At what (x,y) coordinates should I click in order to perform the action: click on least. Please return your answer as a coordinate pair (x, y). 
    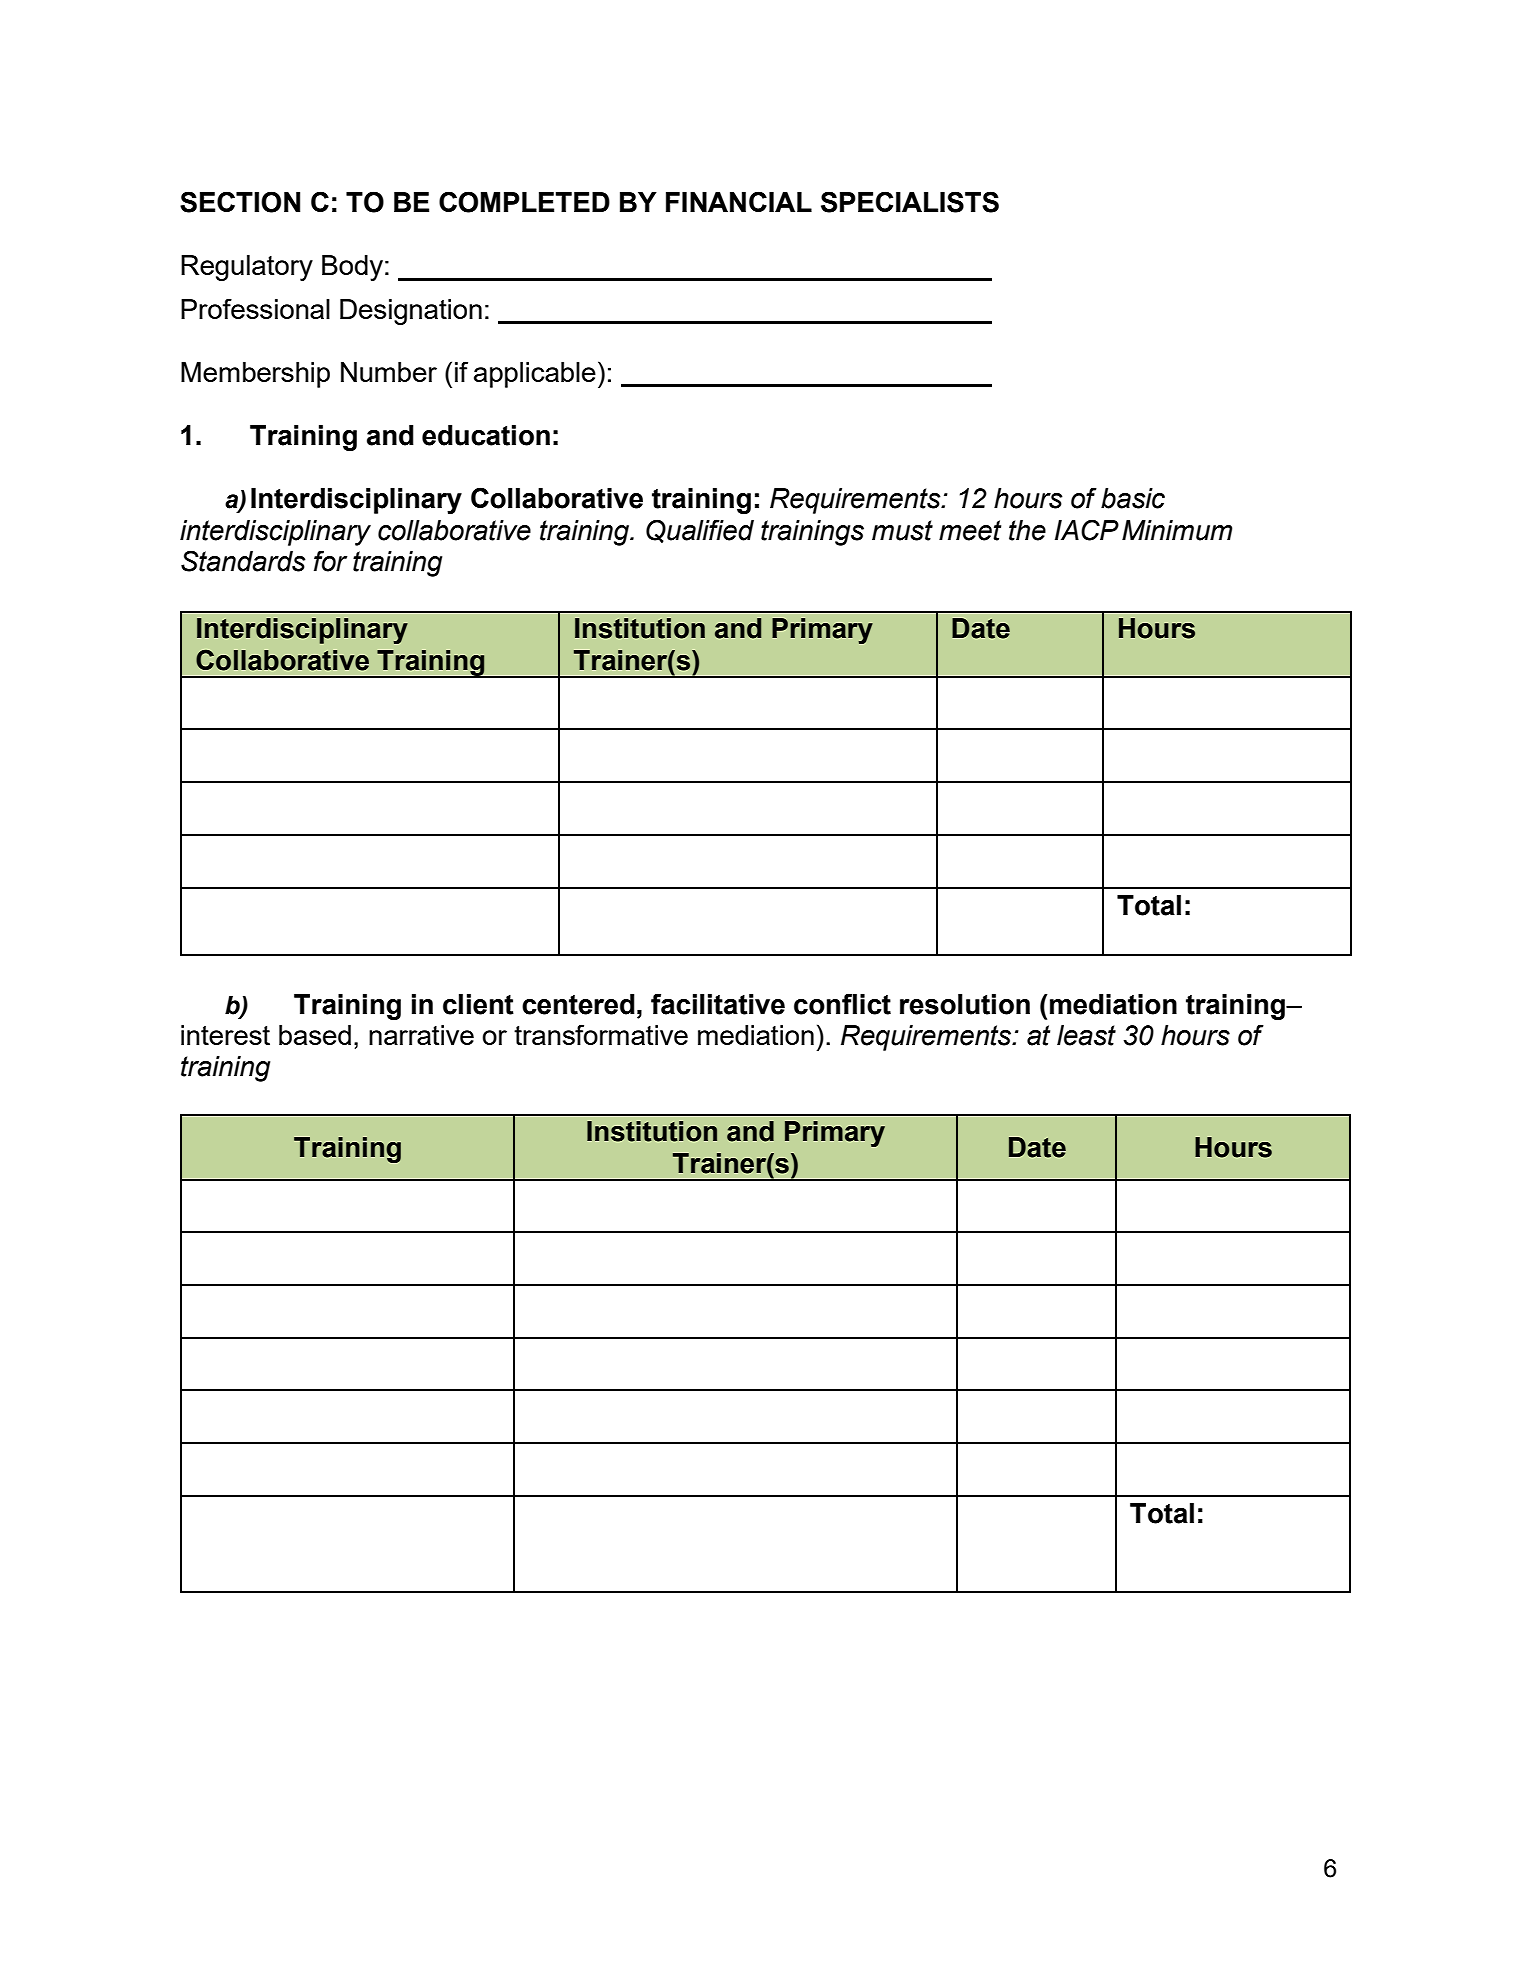
    Looking at the image, I should click on (1086, 1035).
